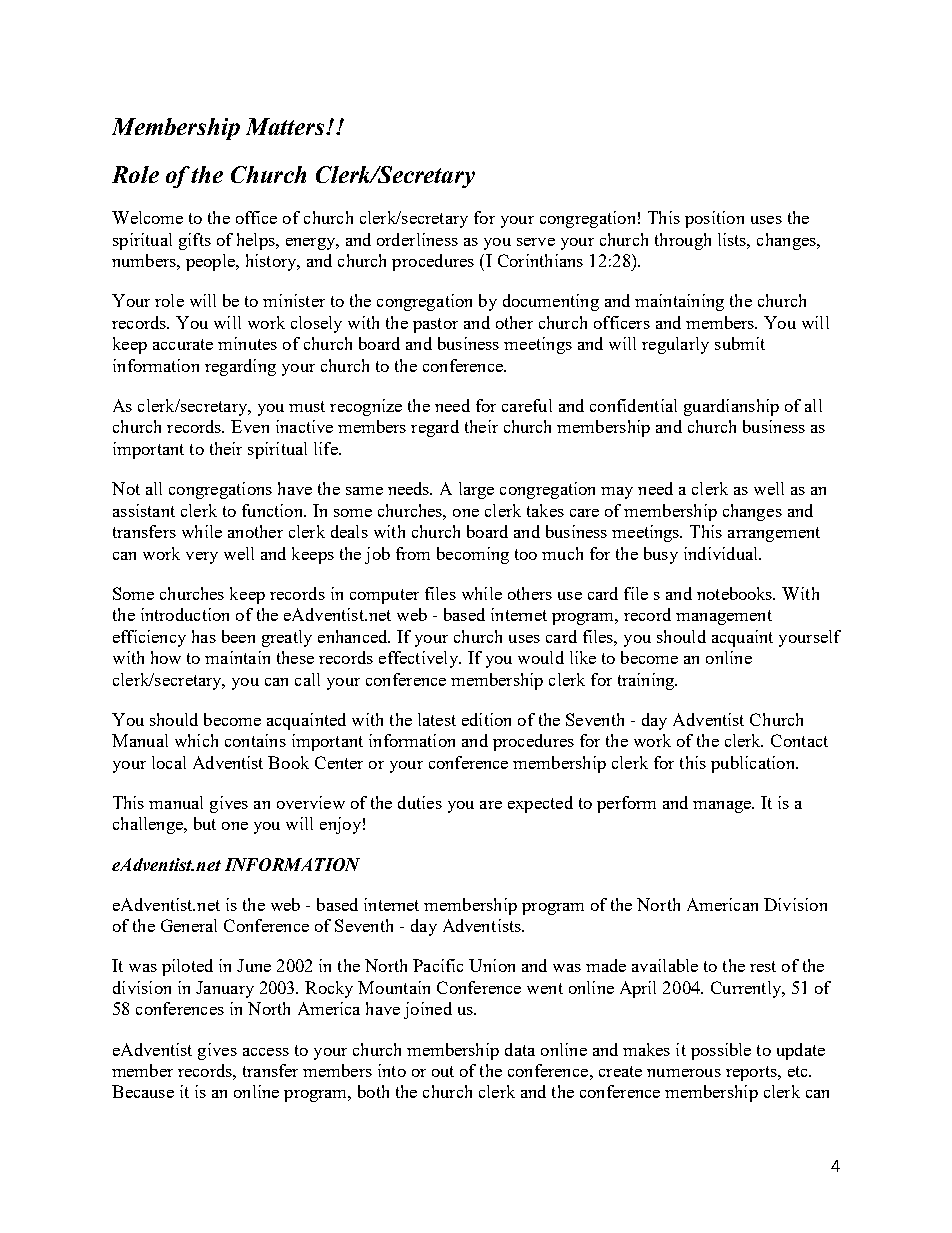  I want to click on duties, so click(420, 802).
